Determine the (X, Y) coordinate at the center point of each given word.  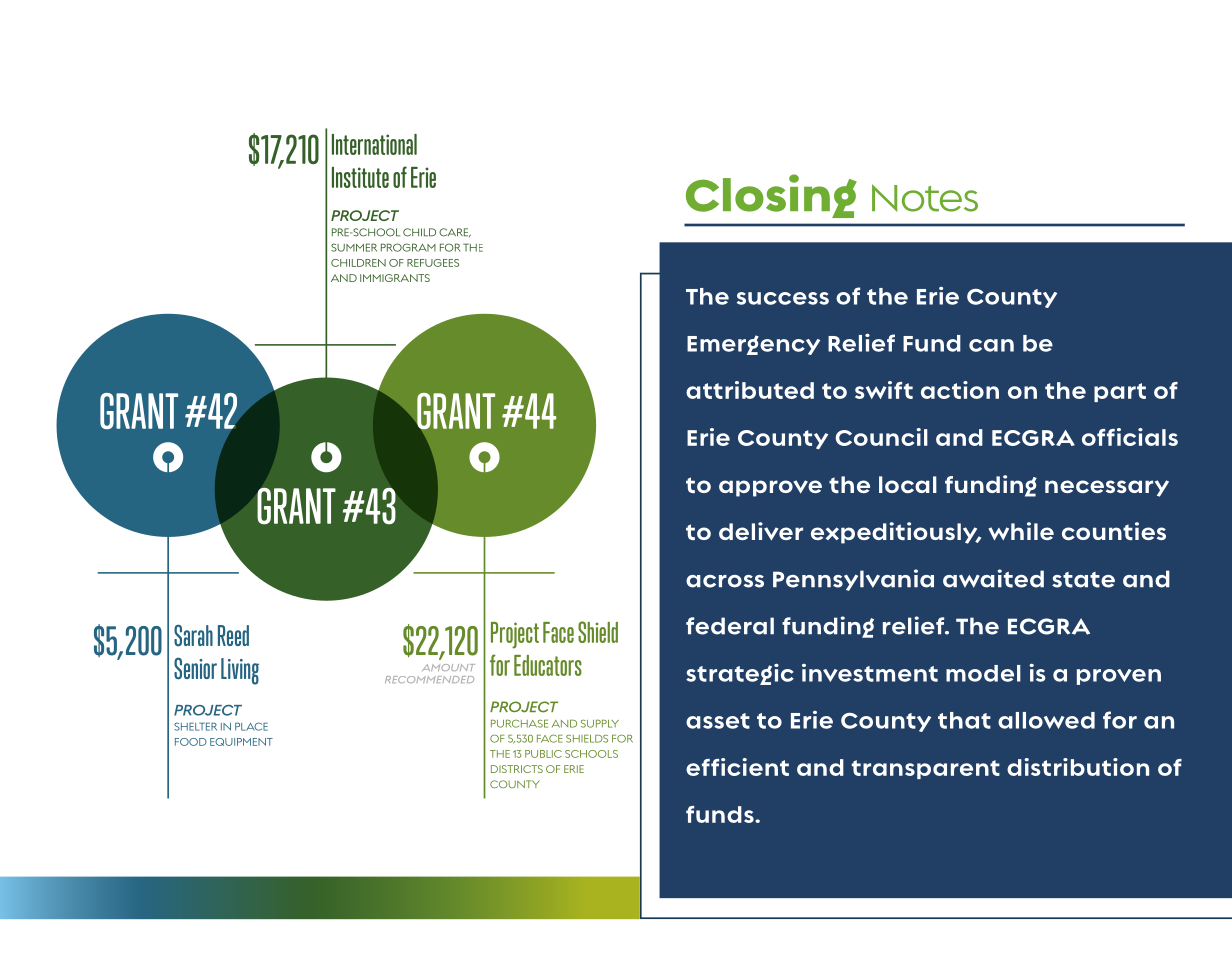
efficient (737, 767)
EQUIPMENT (241, 742)
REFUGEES (433, 263)
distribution (1078, 767)
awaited (993, 578)
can (991, 345)
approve (770, 488)
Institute (360, 177)
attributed (750, 390)
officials (1130, 437)
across (725, 581)
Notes (925, 198)
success (783, 298)
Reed (233, 635)
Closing (771, 196)
